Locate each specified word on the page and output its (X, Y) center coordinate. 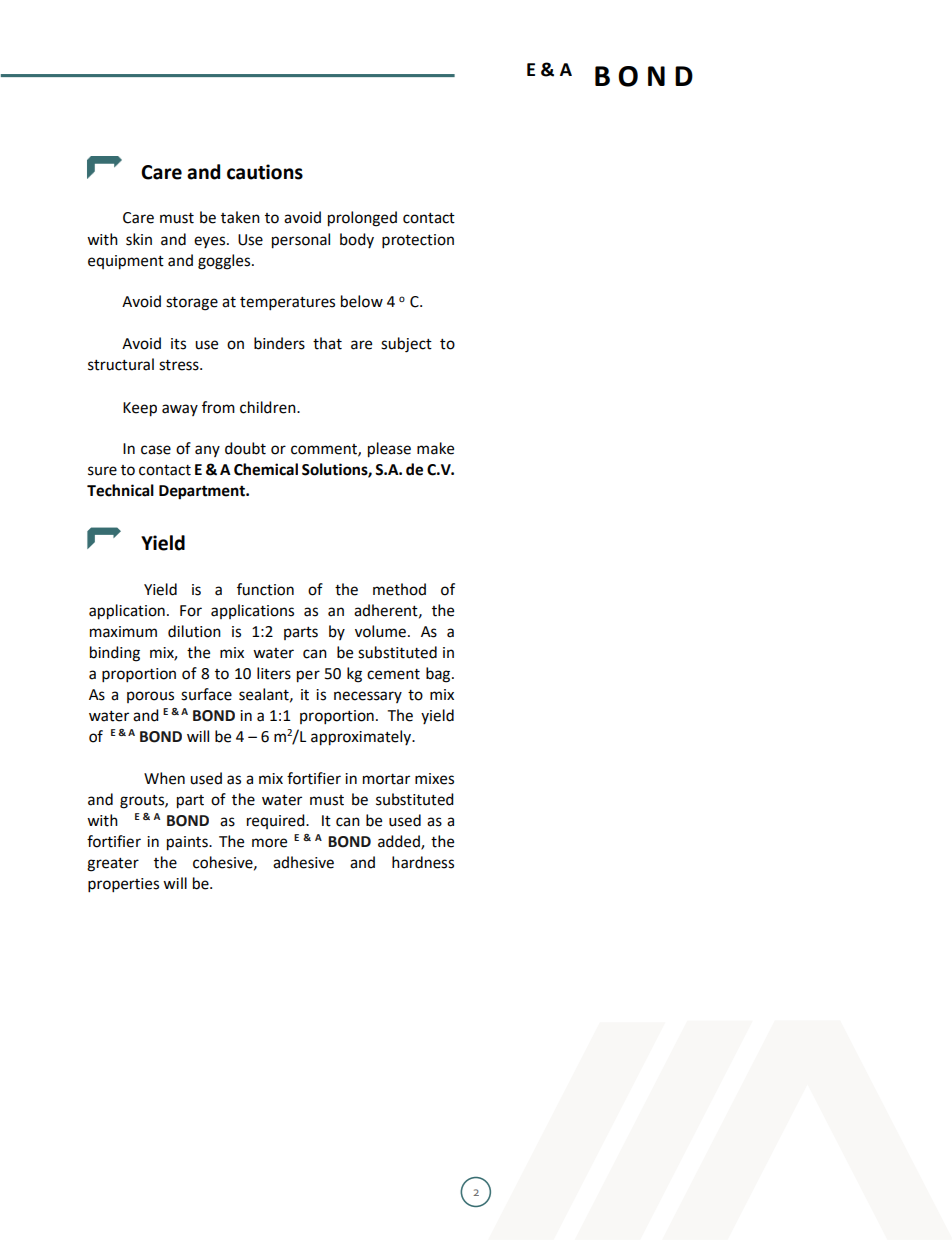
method (399, 589)
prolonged (362, 219)
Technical (120, 490)
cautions (265, 172)
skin (139, 239)
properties (123, 885)
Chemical (266, 469)
